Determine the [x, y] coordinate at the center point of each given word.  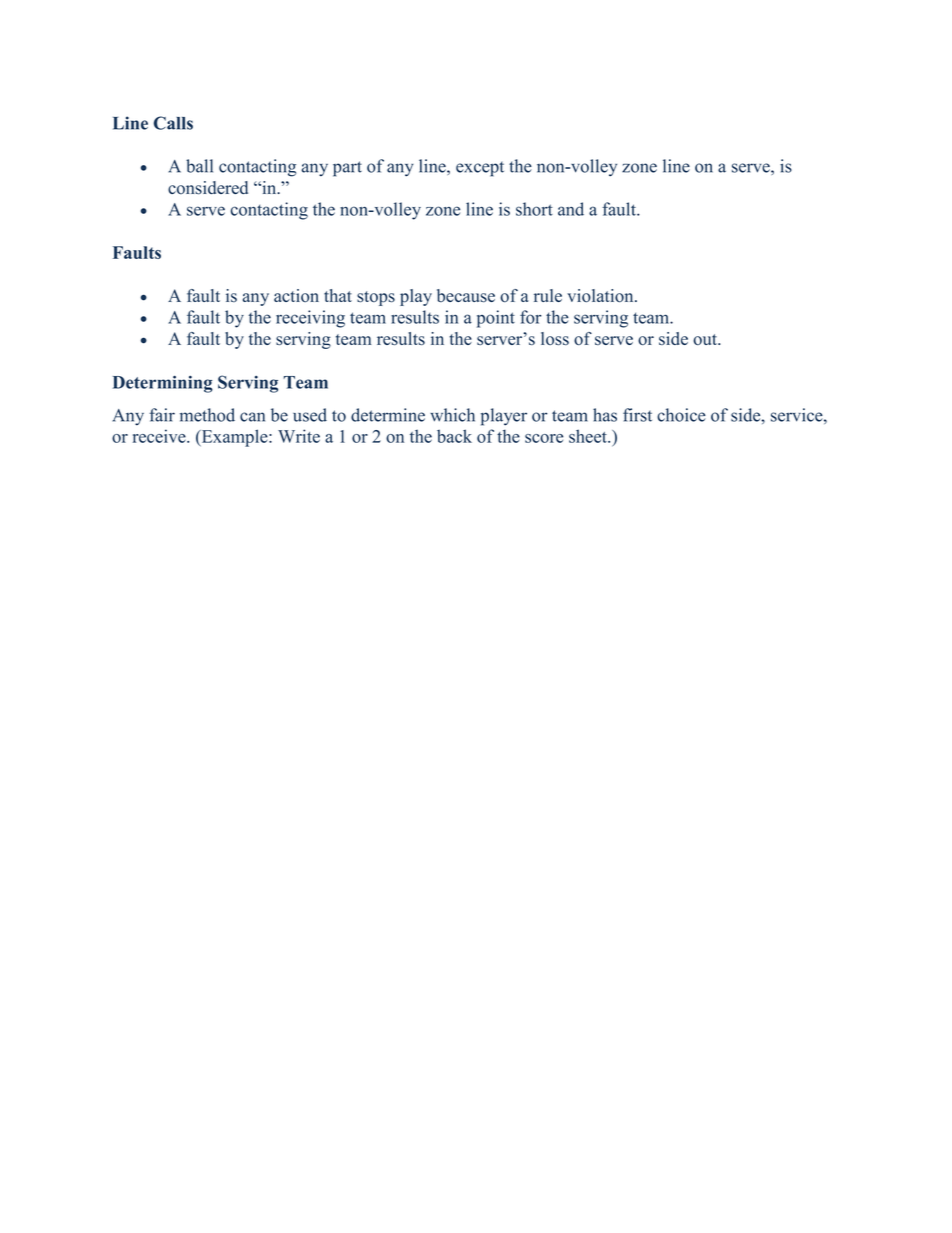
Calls [173, 123]
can [252, 417]
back [454, 436]
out [706, 339]
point [496, 319]
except [480, 169]
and [571, 209]
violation [601, 296]
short [534, 209]
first [637, 415]
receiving [310, 319]
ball [199, 166]
